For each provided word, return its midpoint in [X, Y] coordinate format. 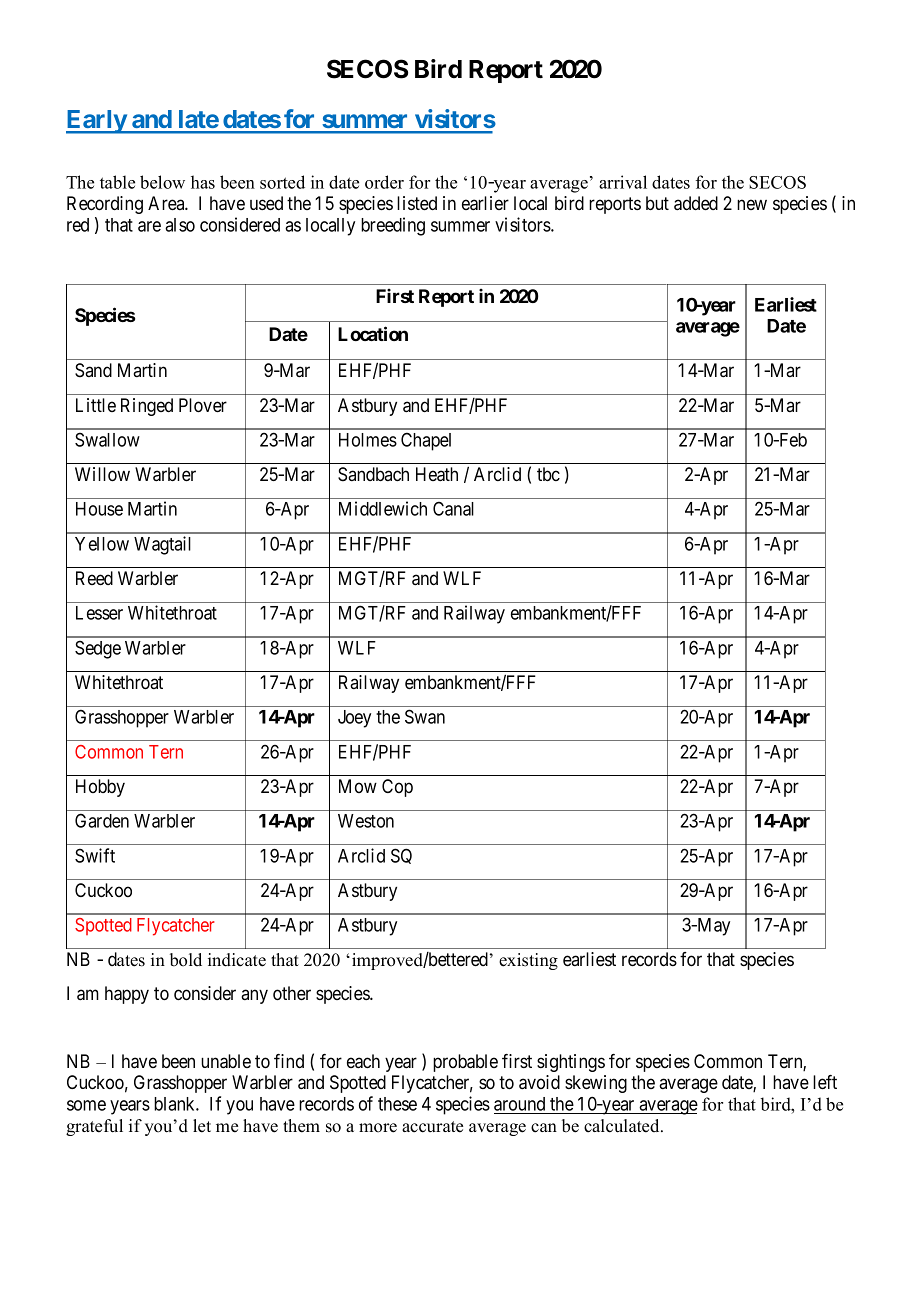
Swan [425, 716]
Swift [95, 855]
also [180, 225]
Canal [453, 508]
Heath [437, 474]
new [752, 204]
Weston [366, 821]
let [202, 1126]
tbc [548, 474]
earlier [485, 203]
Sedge [98, 649]
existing [528, 961]
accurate [432, 1127]
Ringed [147, 407]
